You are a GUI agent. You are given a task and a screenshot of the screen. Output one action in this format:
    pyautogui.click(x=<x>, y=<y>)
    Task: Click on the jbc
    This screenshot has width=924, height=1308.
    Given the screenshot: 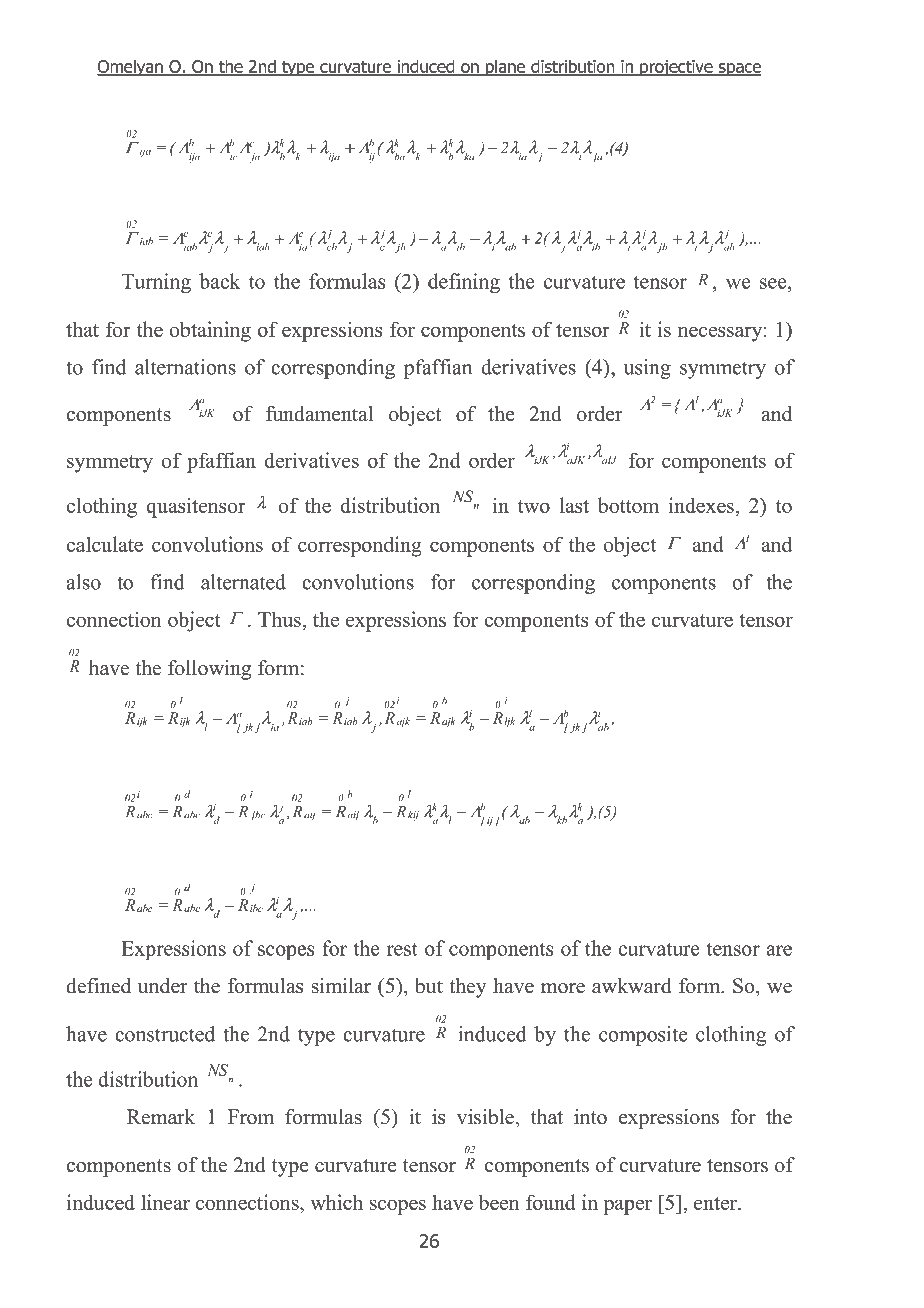 What is the action you would take?
    pyautogui.click(x=257, y=816)
